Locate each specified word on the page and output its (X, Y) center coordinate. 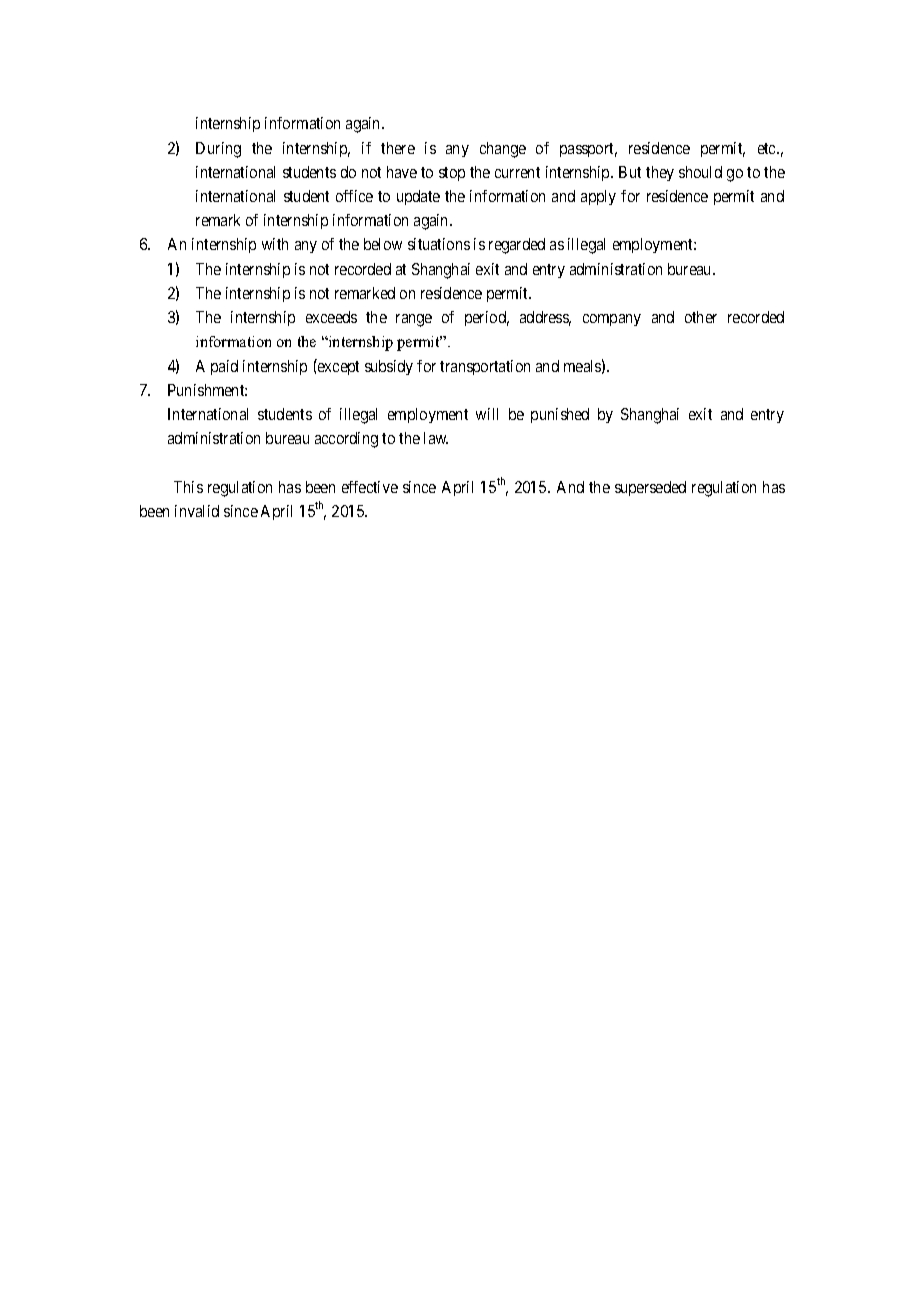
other (701, 317)
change (503, 150)
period (487, 318)
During (218, 150)
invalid (197, 511)
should (700, 172)
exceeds (331, 317)
